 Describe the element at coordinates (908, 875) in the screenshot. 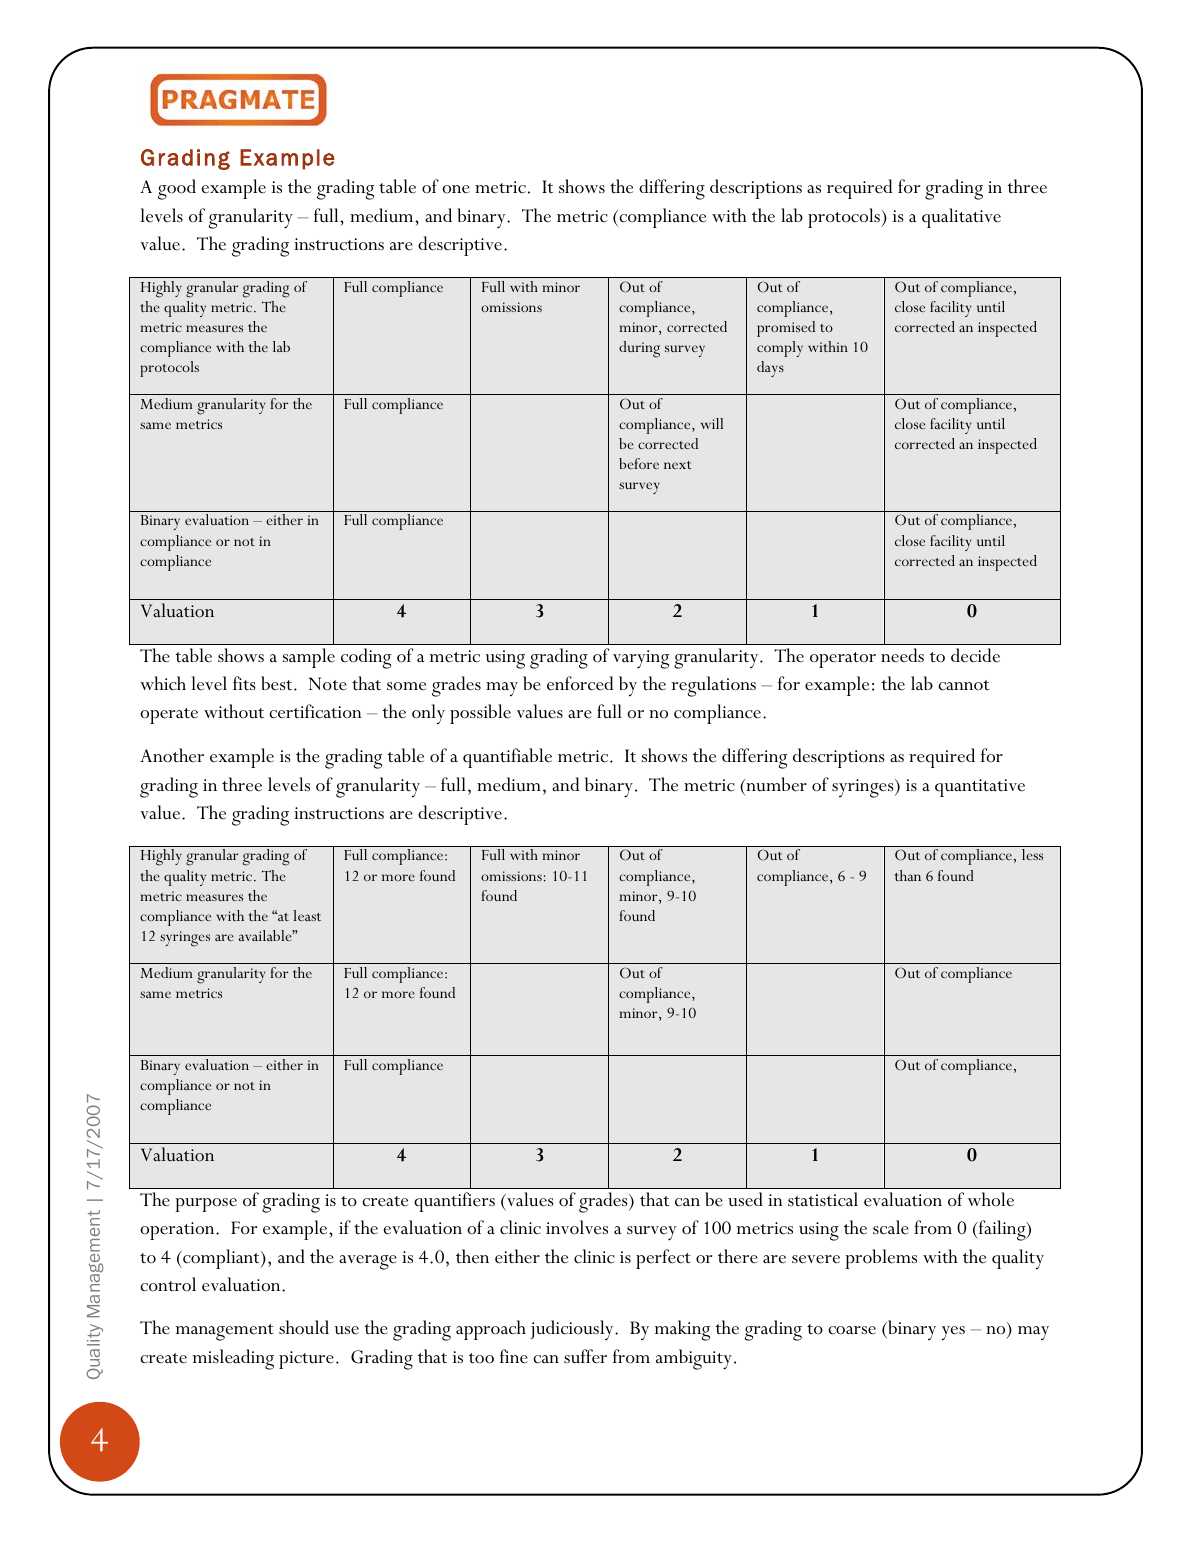

I see `than` at that location.
